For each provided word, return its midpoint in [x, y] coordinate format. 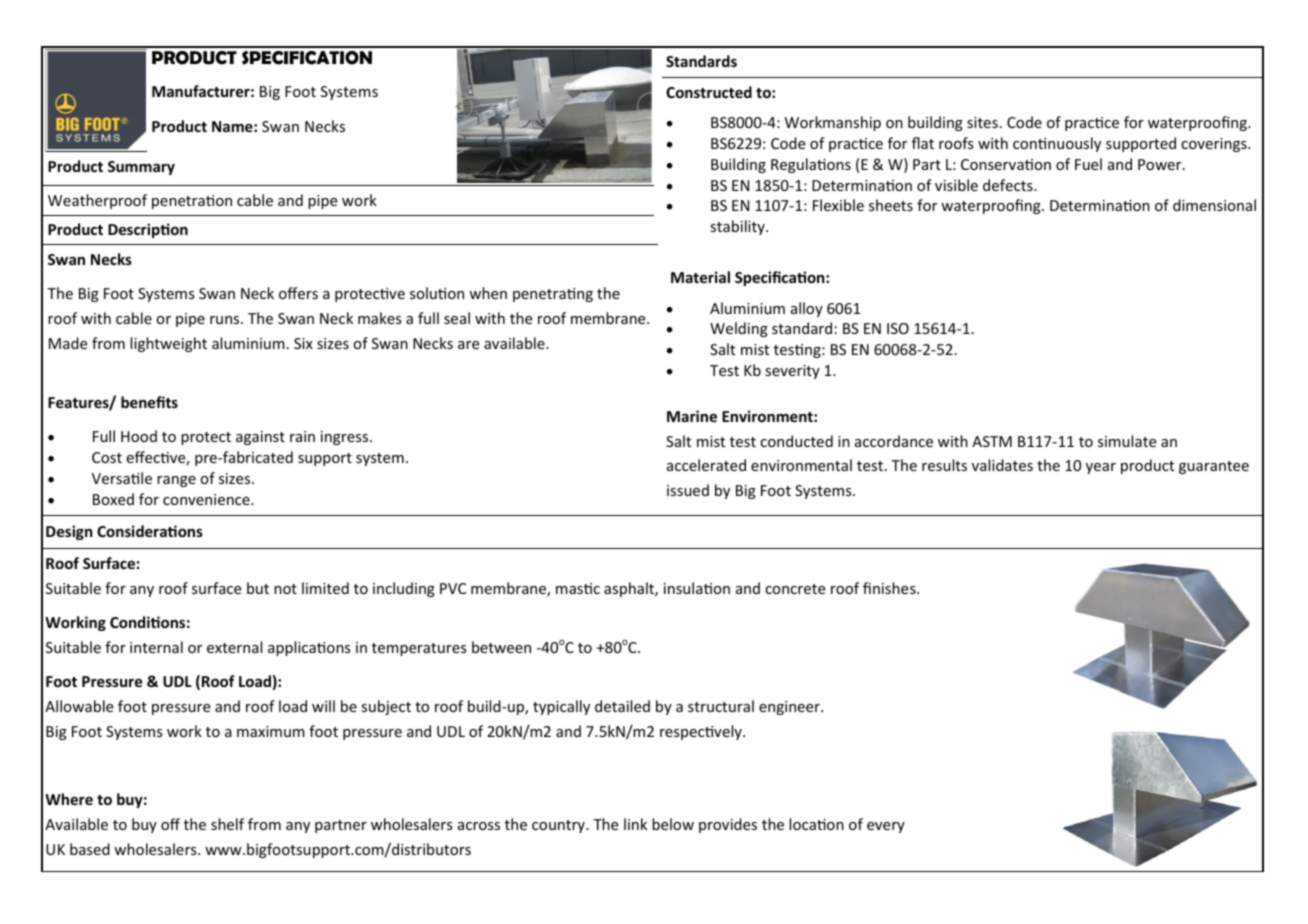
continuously [1057, 144]
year [1101, 468]
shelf [227, 824]
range [176, 481]
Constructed [709, 92]
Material [700, 277]
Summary [141, 168]
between [501, 647]
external [234, 647]
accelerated [706, 465]
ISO [898, 328]
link [635, 824]
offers [298, 293]
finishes [890, 588]
